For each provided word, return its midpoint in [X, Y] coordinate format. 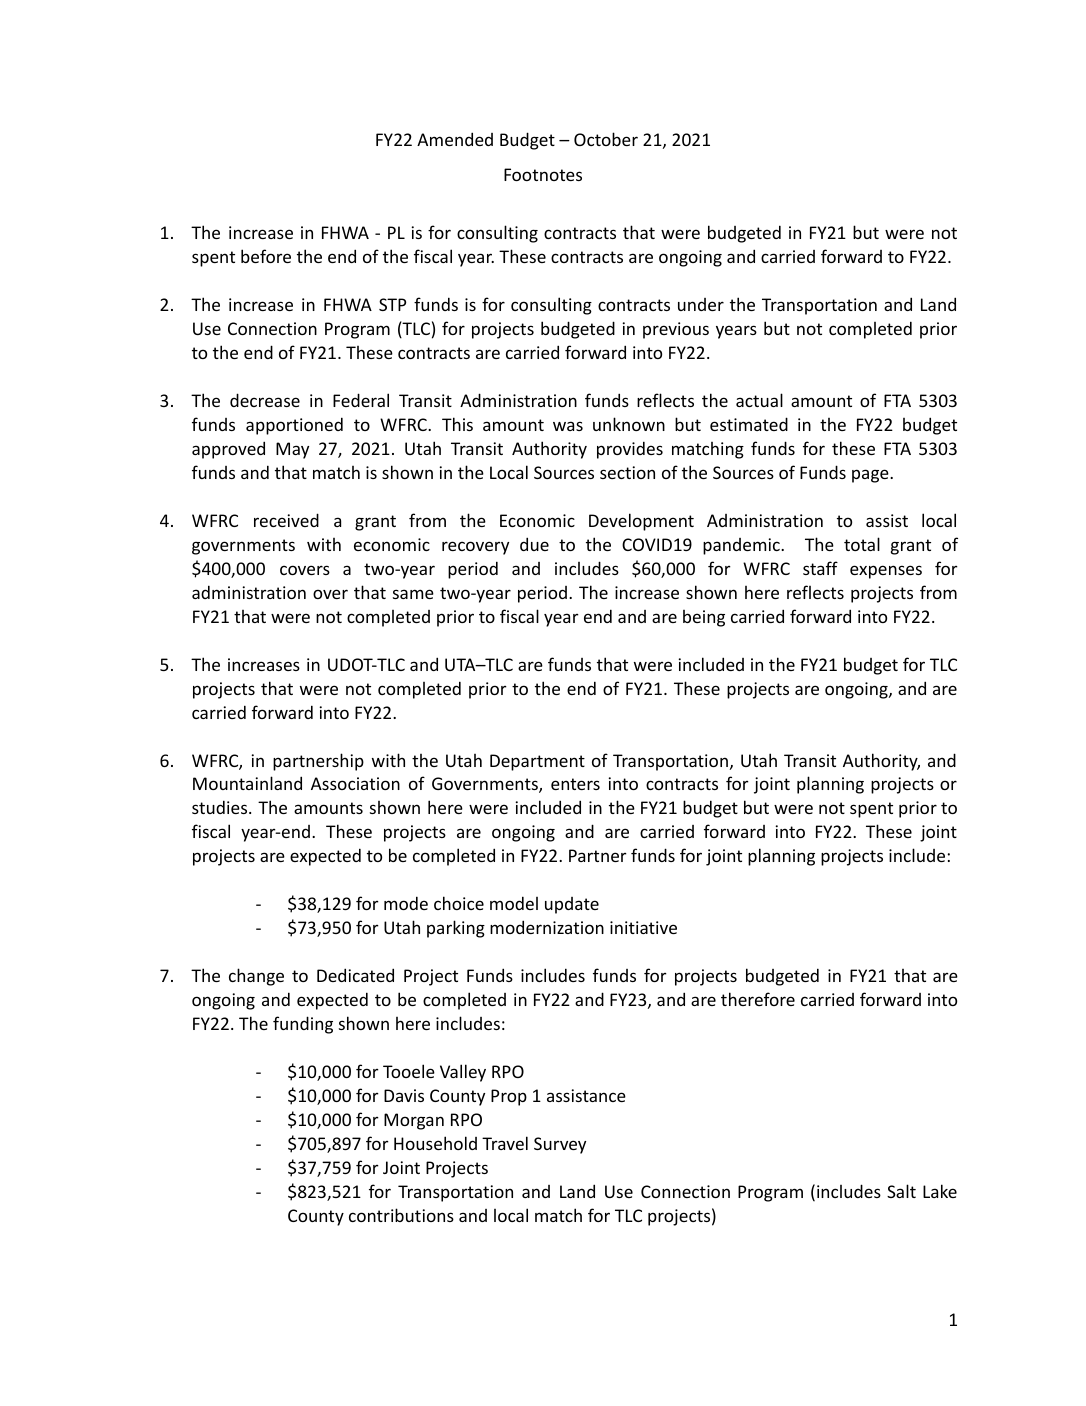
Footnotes [543, 174]
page [871, 476]
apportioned [294, 426]
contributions [401, 1215]
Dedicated [355, 975]
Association [355, 783]
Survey [560, 1145]
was [568, 426]
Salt [901, 1191]
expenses [886, 572]
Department [537, 762]
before [266, 256]
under [701, 304]
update [572, 905]
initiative [643, 927]
